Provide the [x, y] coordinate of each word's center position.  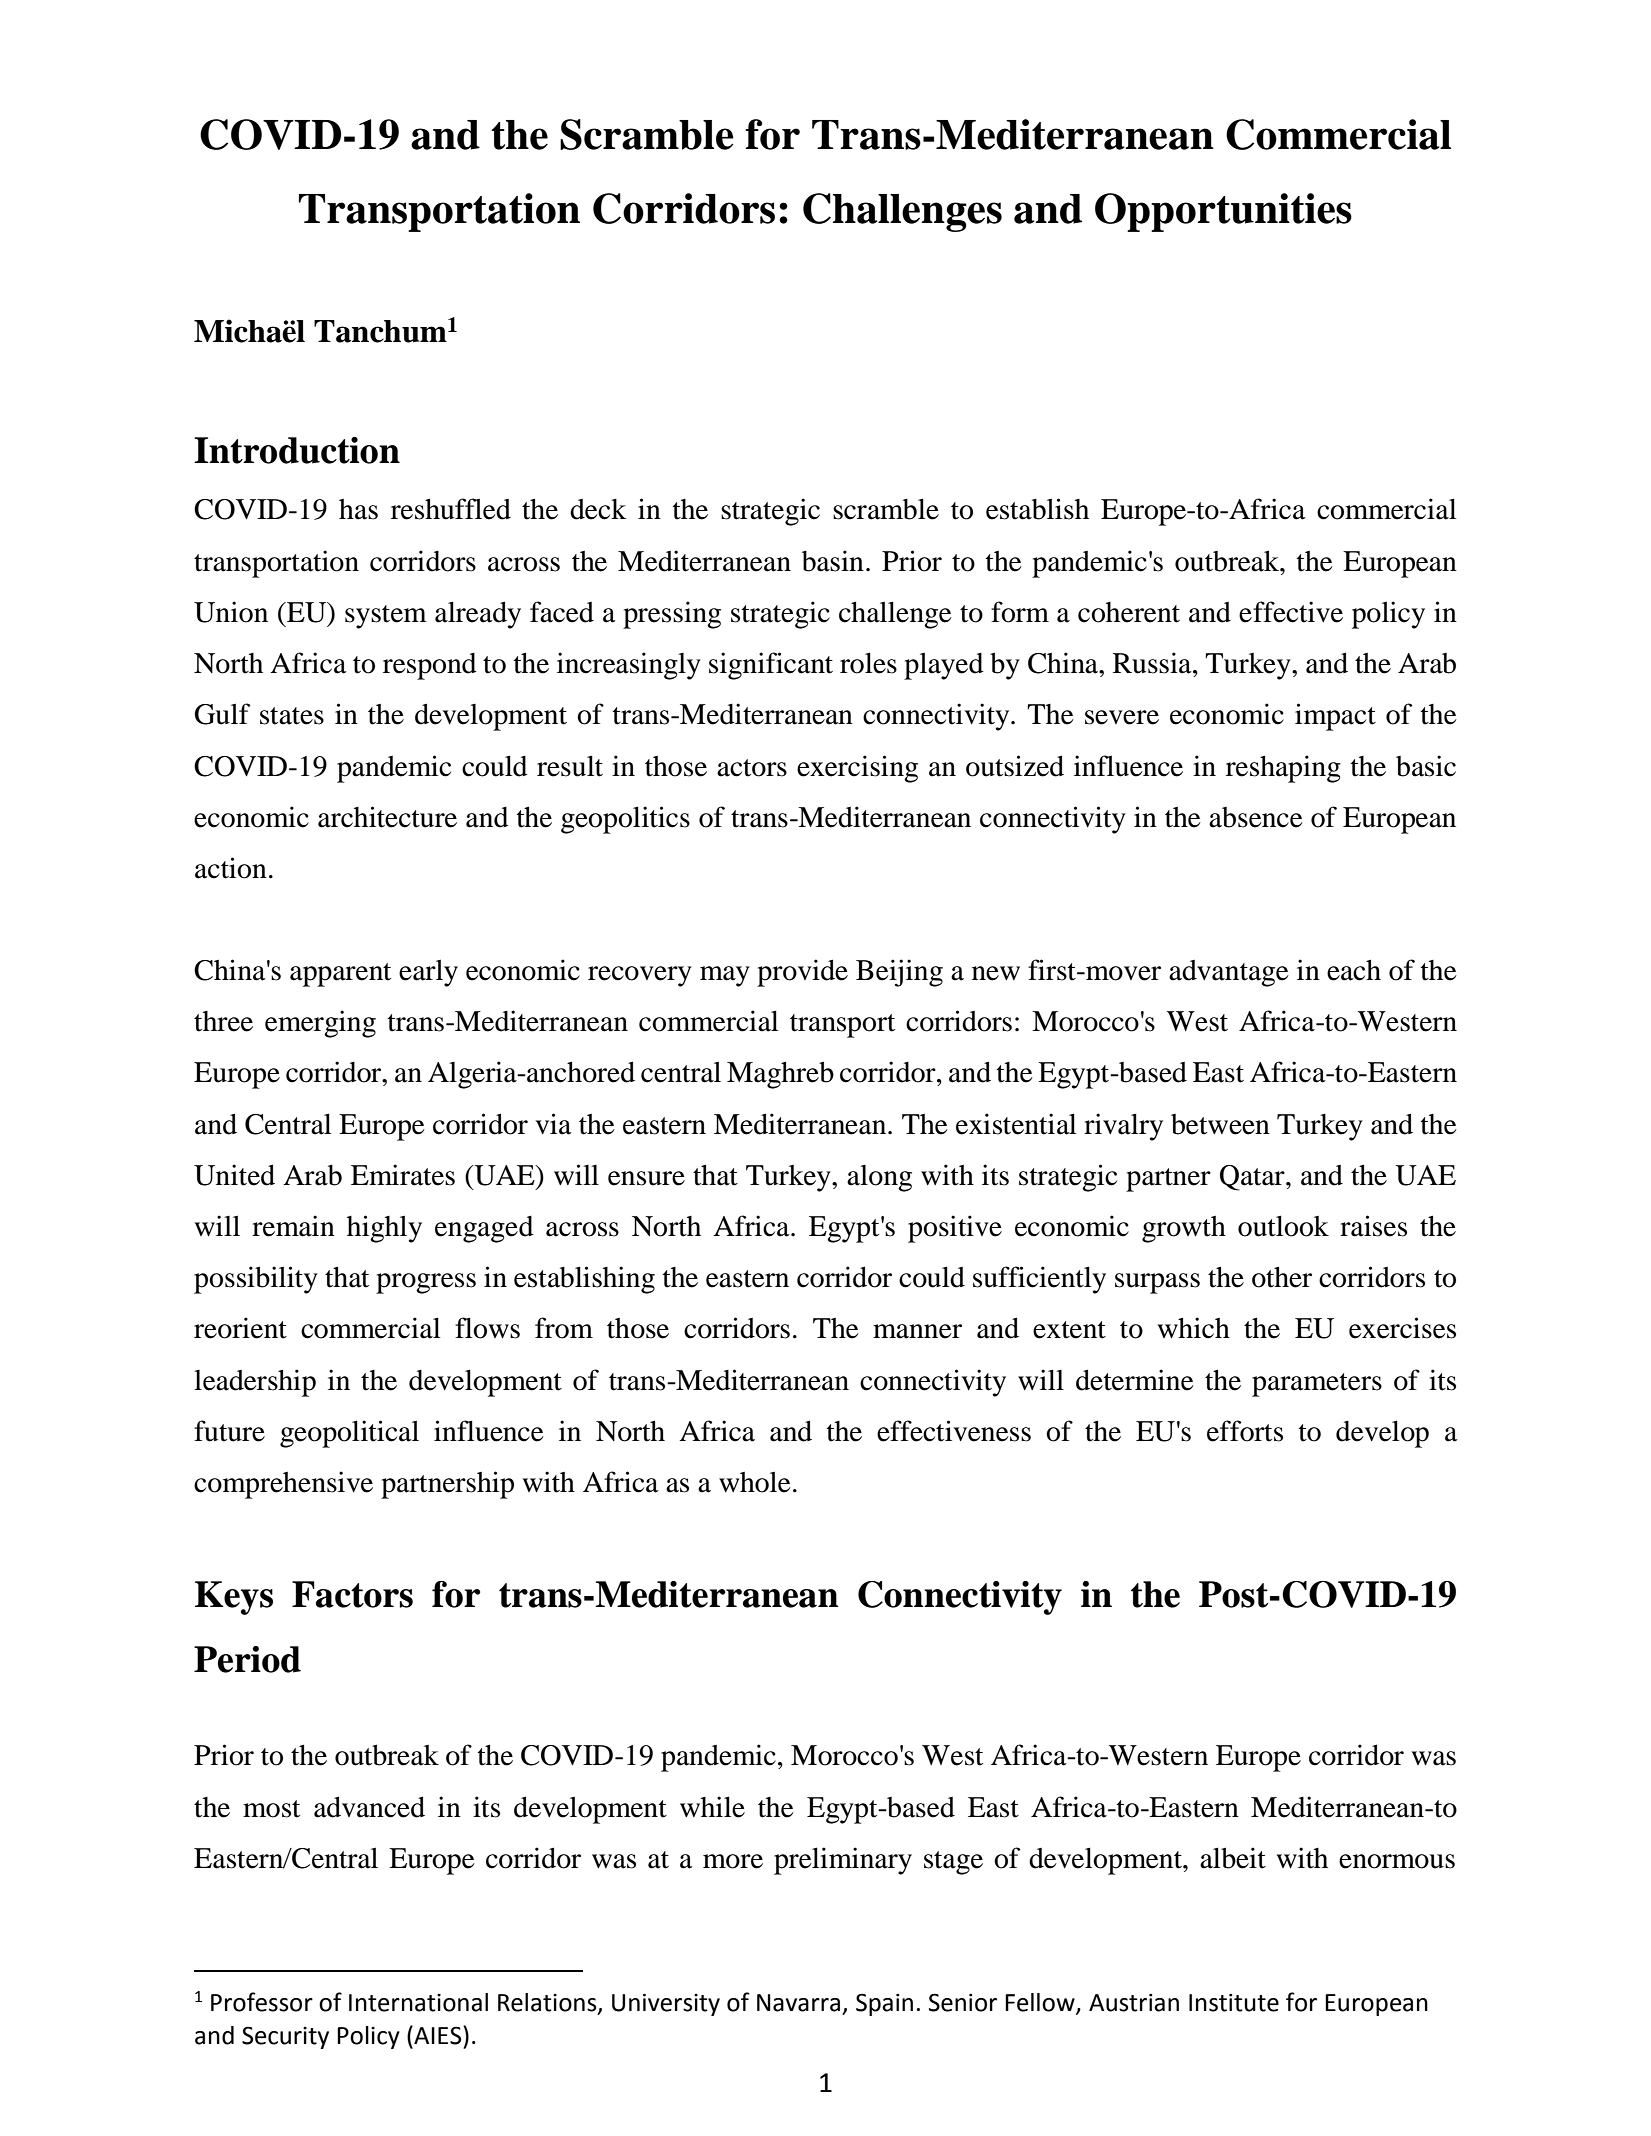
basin [833, 561]
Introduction [297, 450]
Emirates [403, 1175]
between [1220, 1124]
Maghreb [780, 1075]
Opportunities [1223, 212]
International [418, 2002]
